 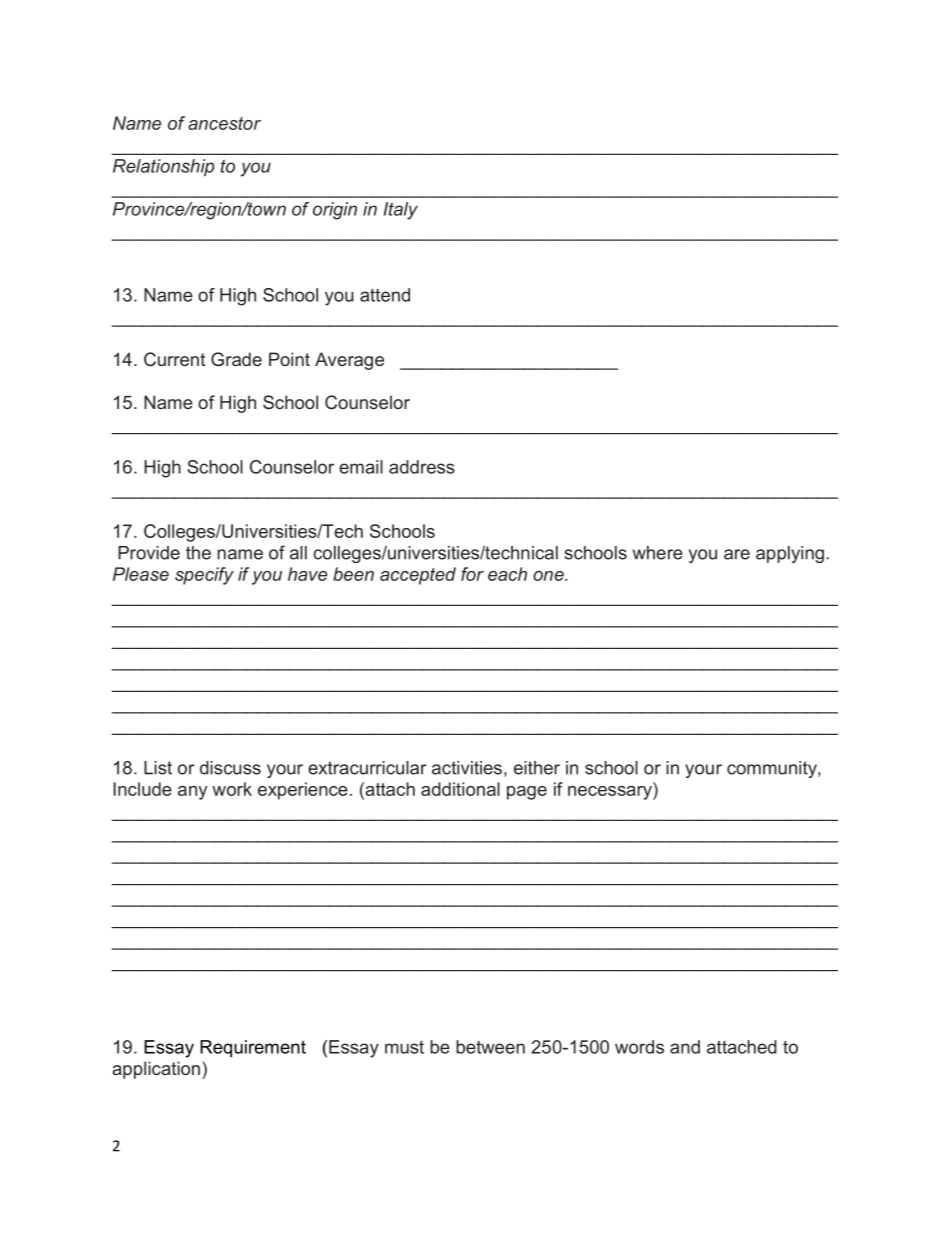 What do you see at coordinates (737, 554) in the screenshot?
I see `are` at bounding box center [737, 554].
